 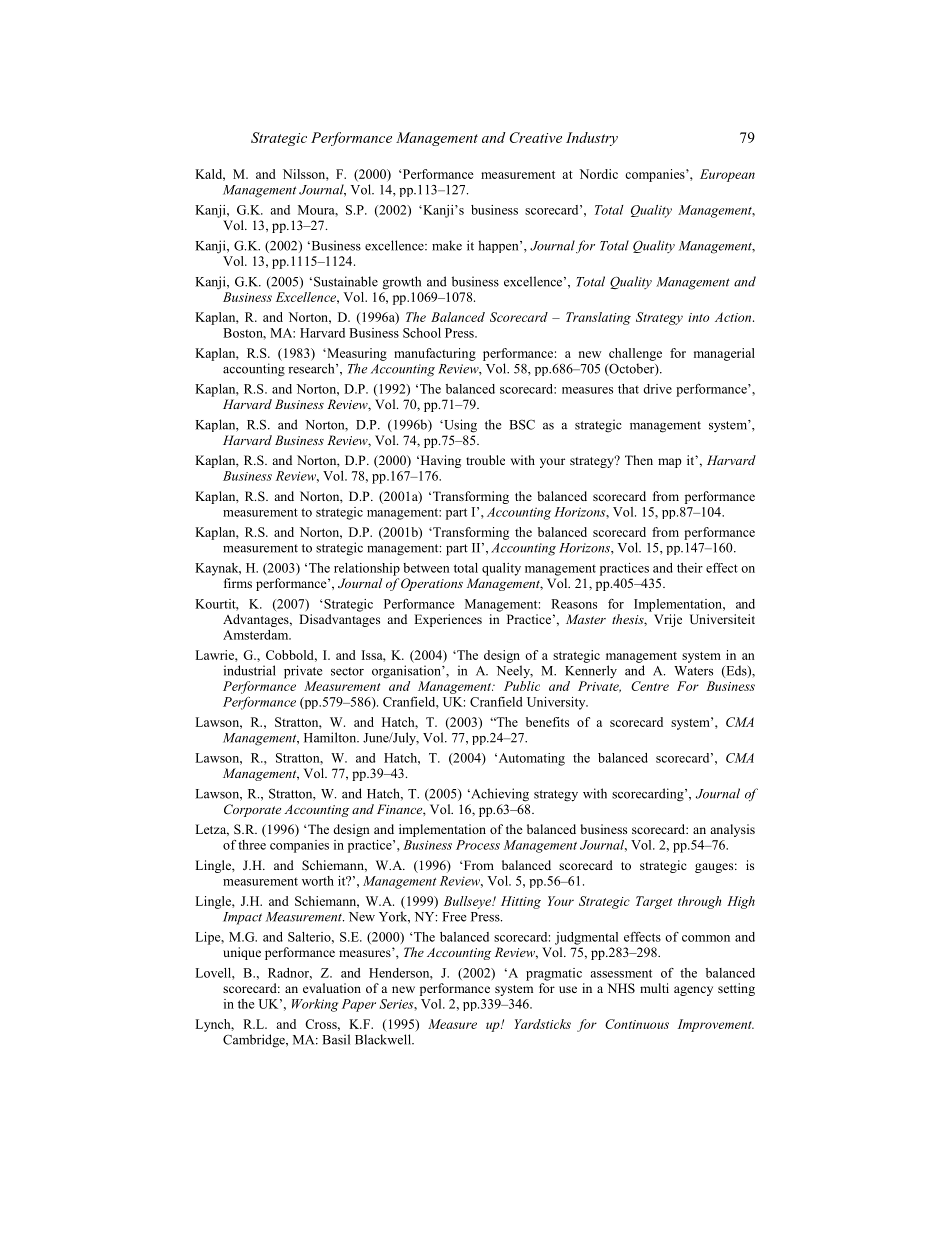 I want to click on their, so click(x=690, y=568).
